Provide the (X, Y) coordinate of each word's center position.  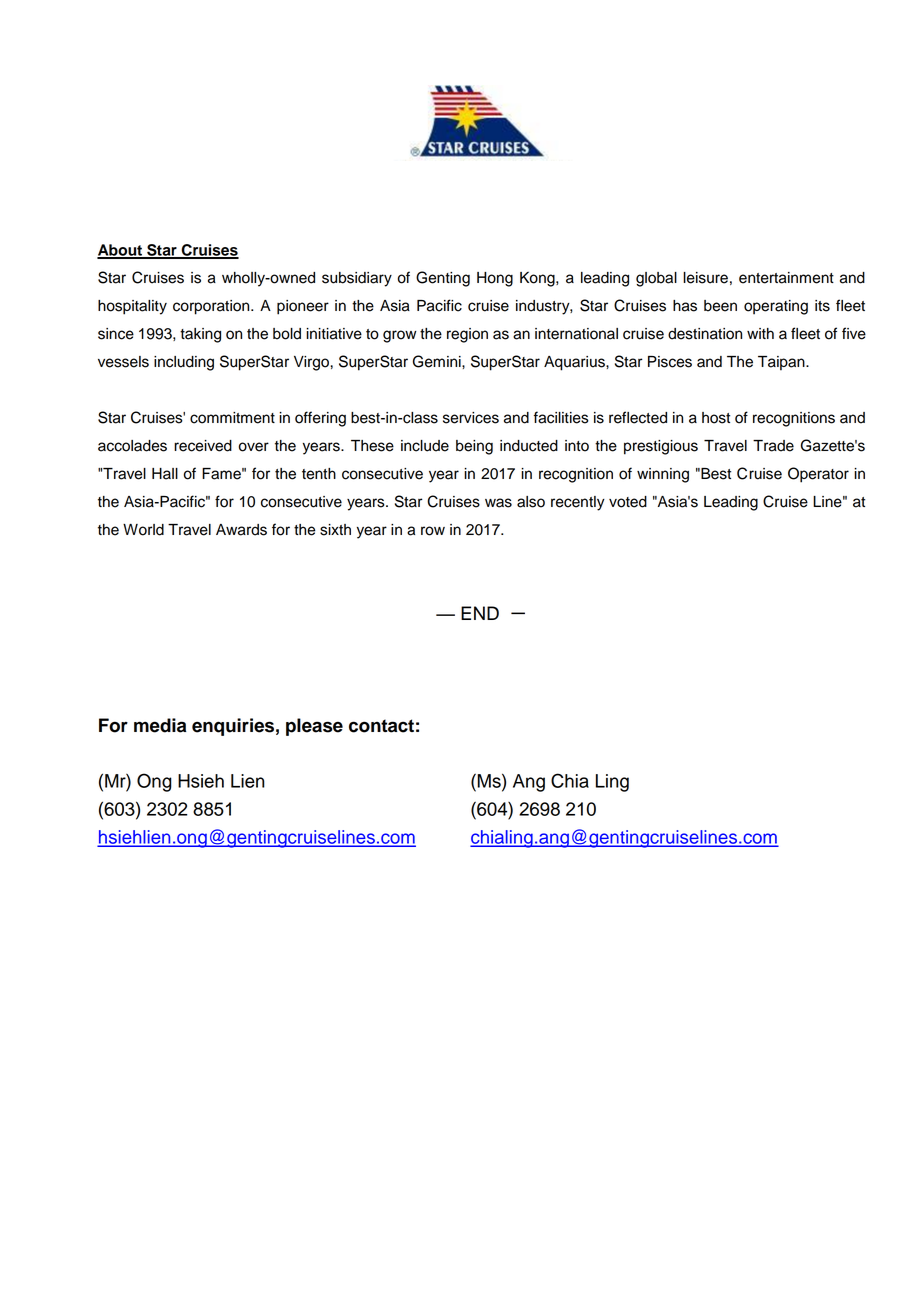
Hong (495, 279)
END (480, 613)
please (314, 727)
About (121, 251)
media (160, 725)
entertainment (786, 278)
